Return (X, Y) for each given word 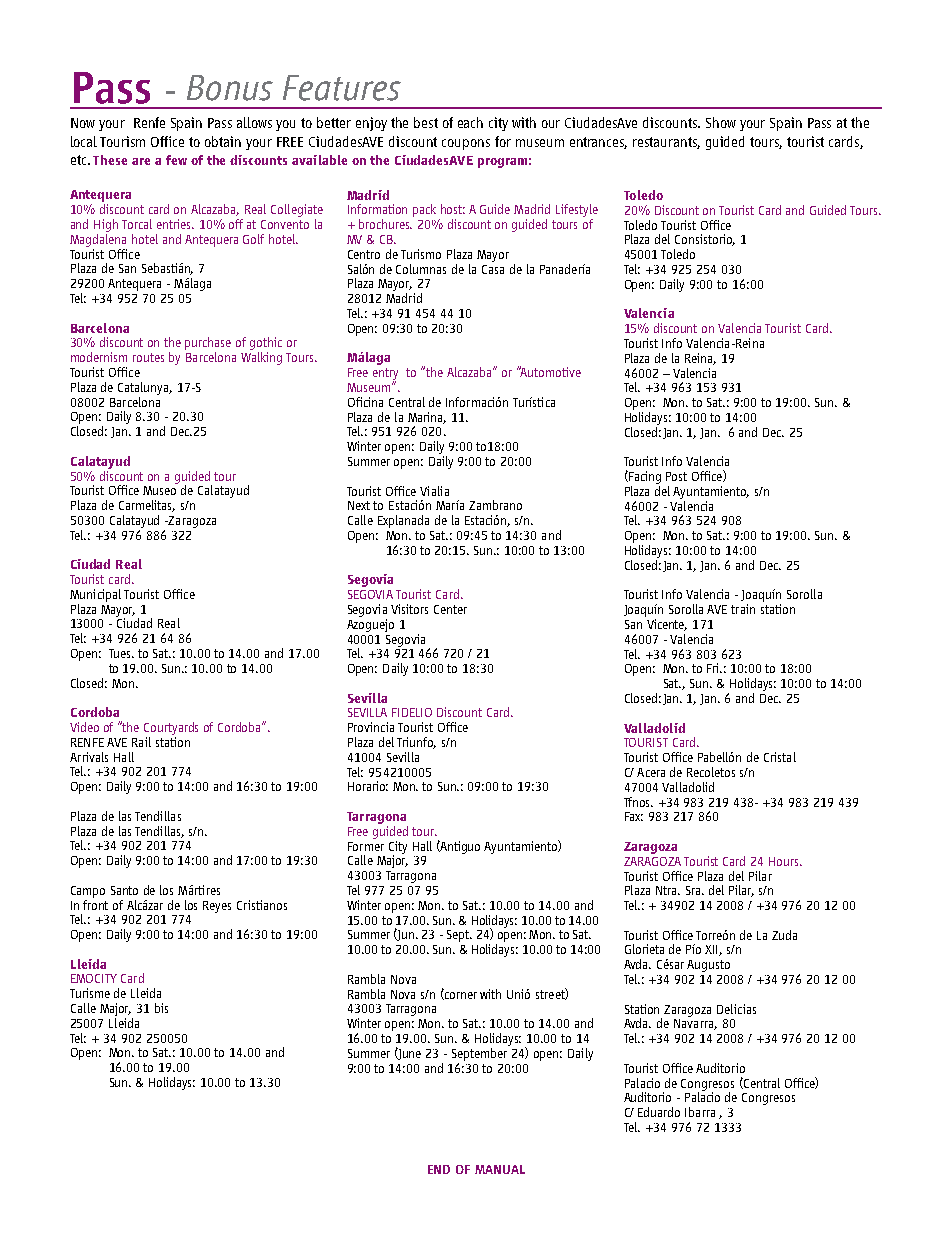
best (426, 122)
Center (450, 609)
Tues (121, 653)
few (176, 160)
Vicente (667, 625)
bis (161, 1008)
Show (721, 122)
